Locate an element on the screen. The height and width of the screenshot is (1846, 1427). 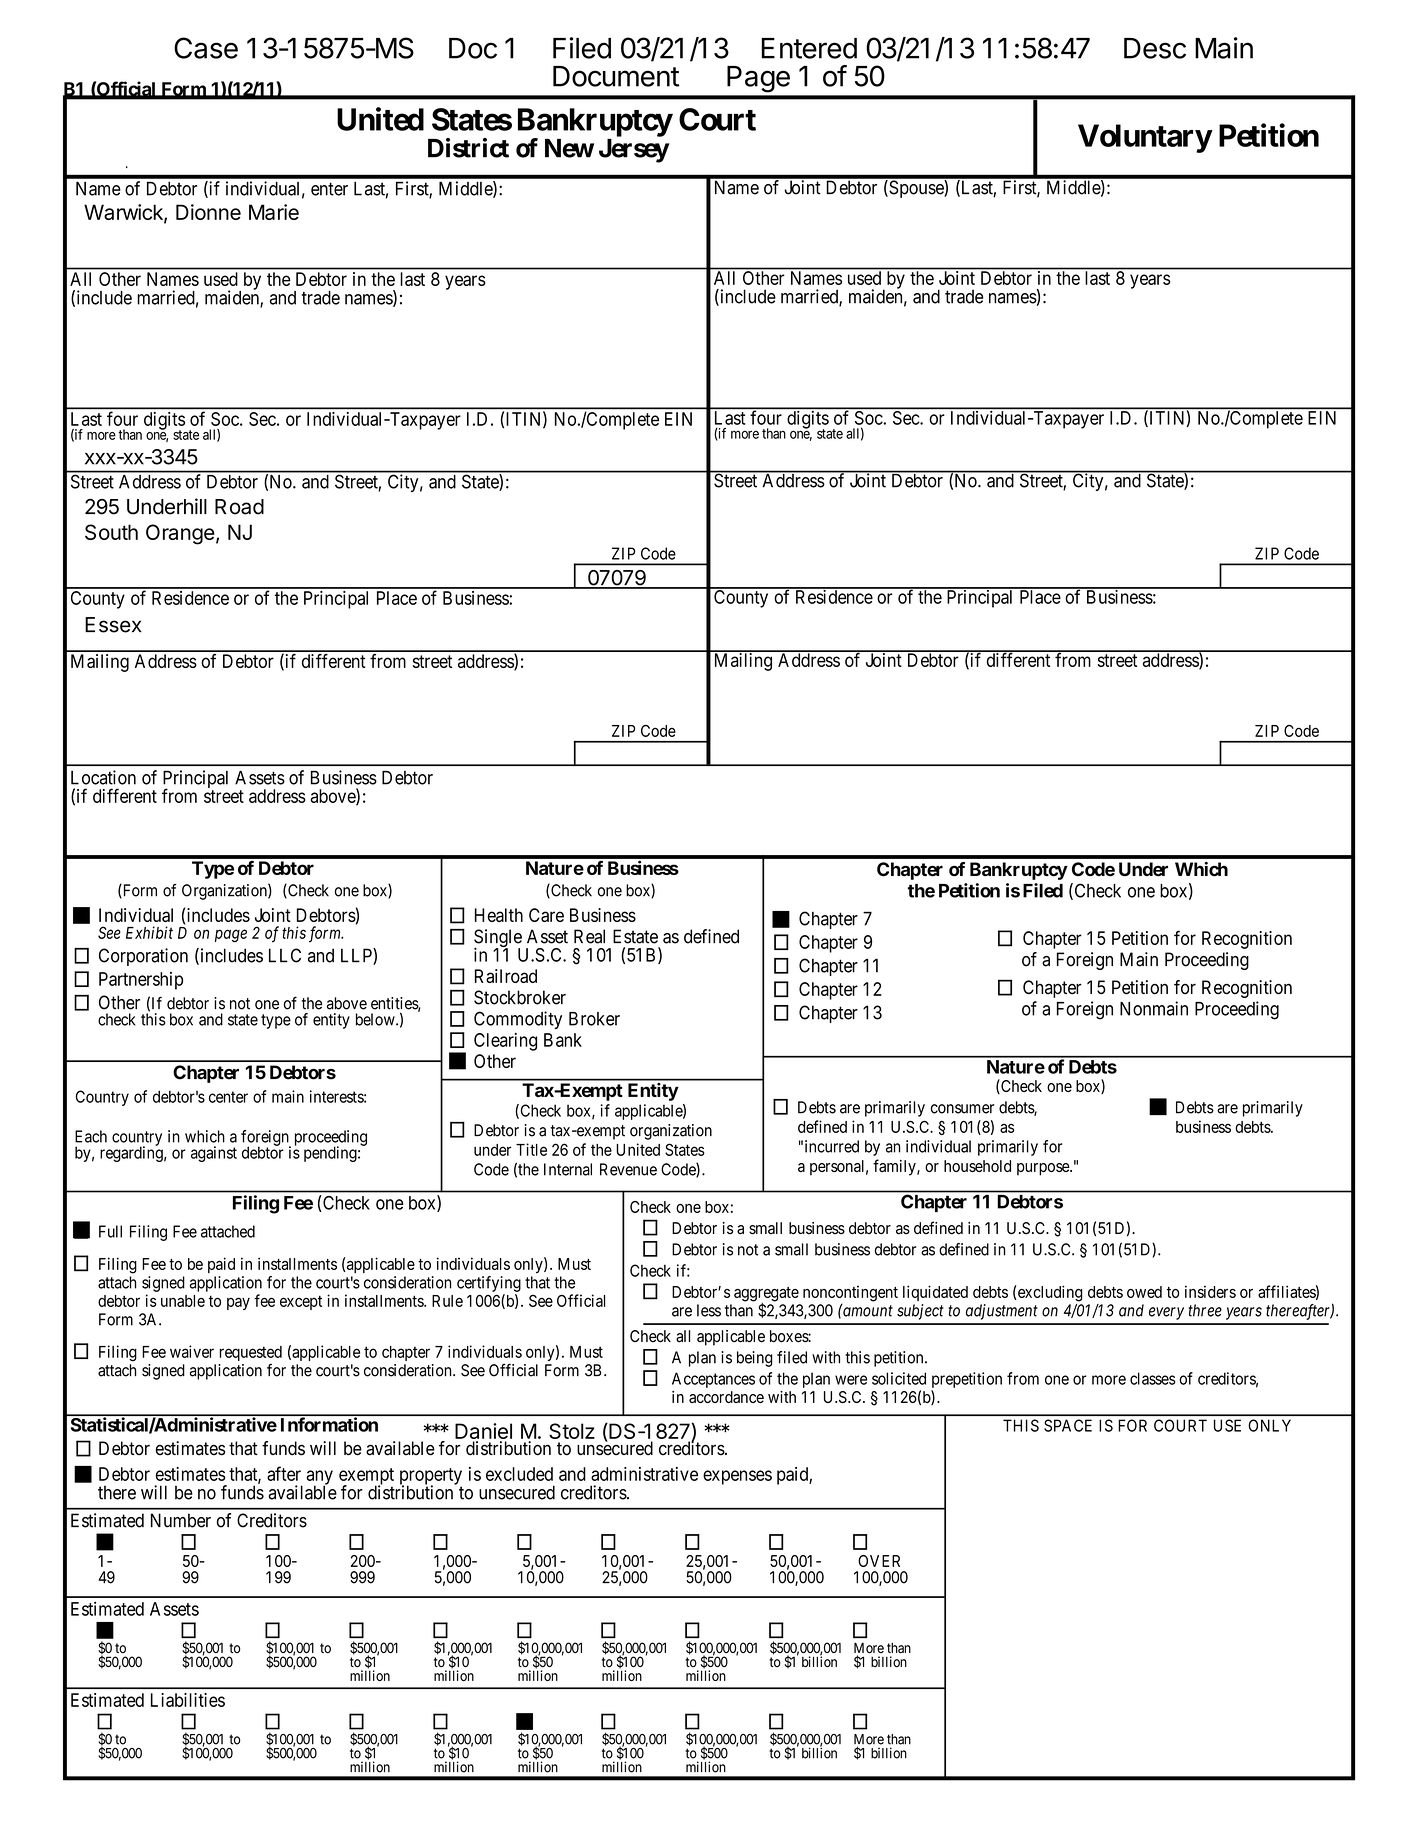
Case is located at coordinates (206, 48).
